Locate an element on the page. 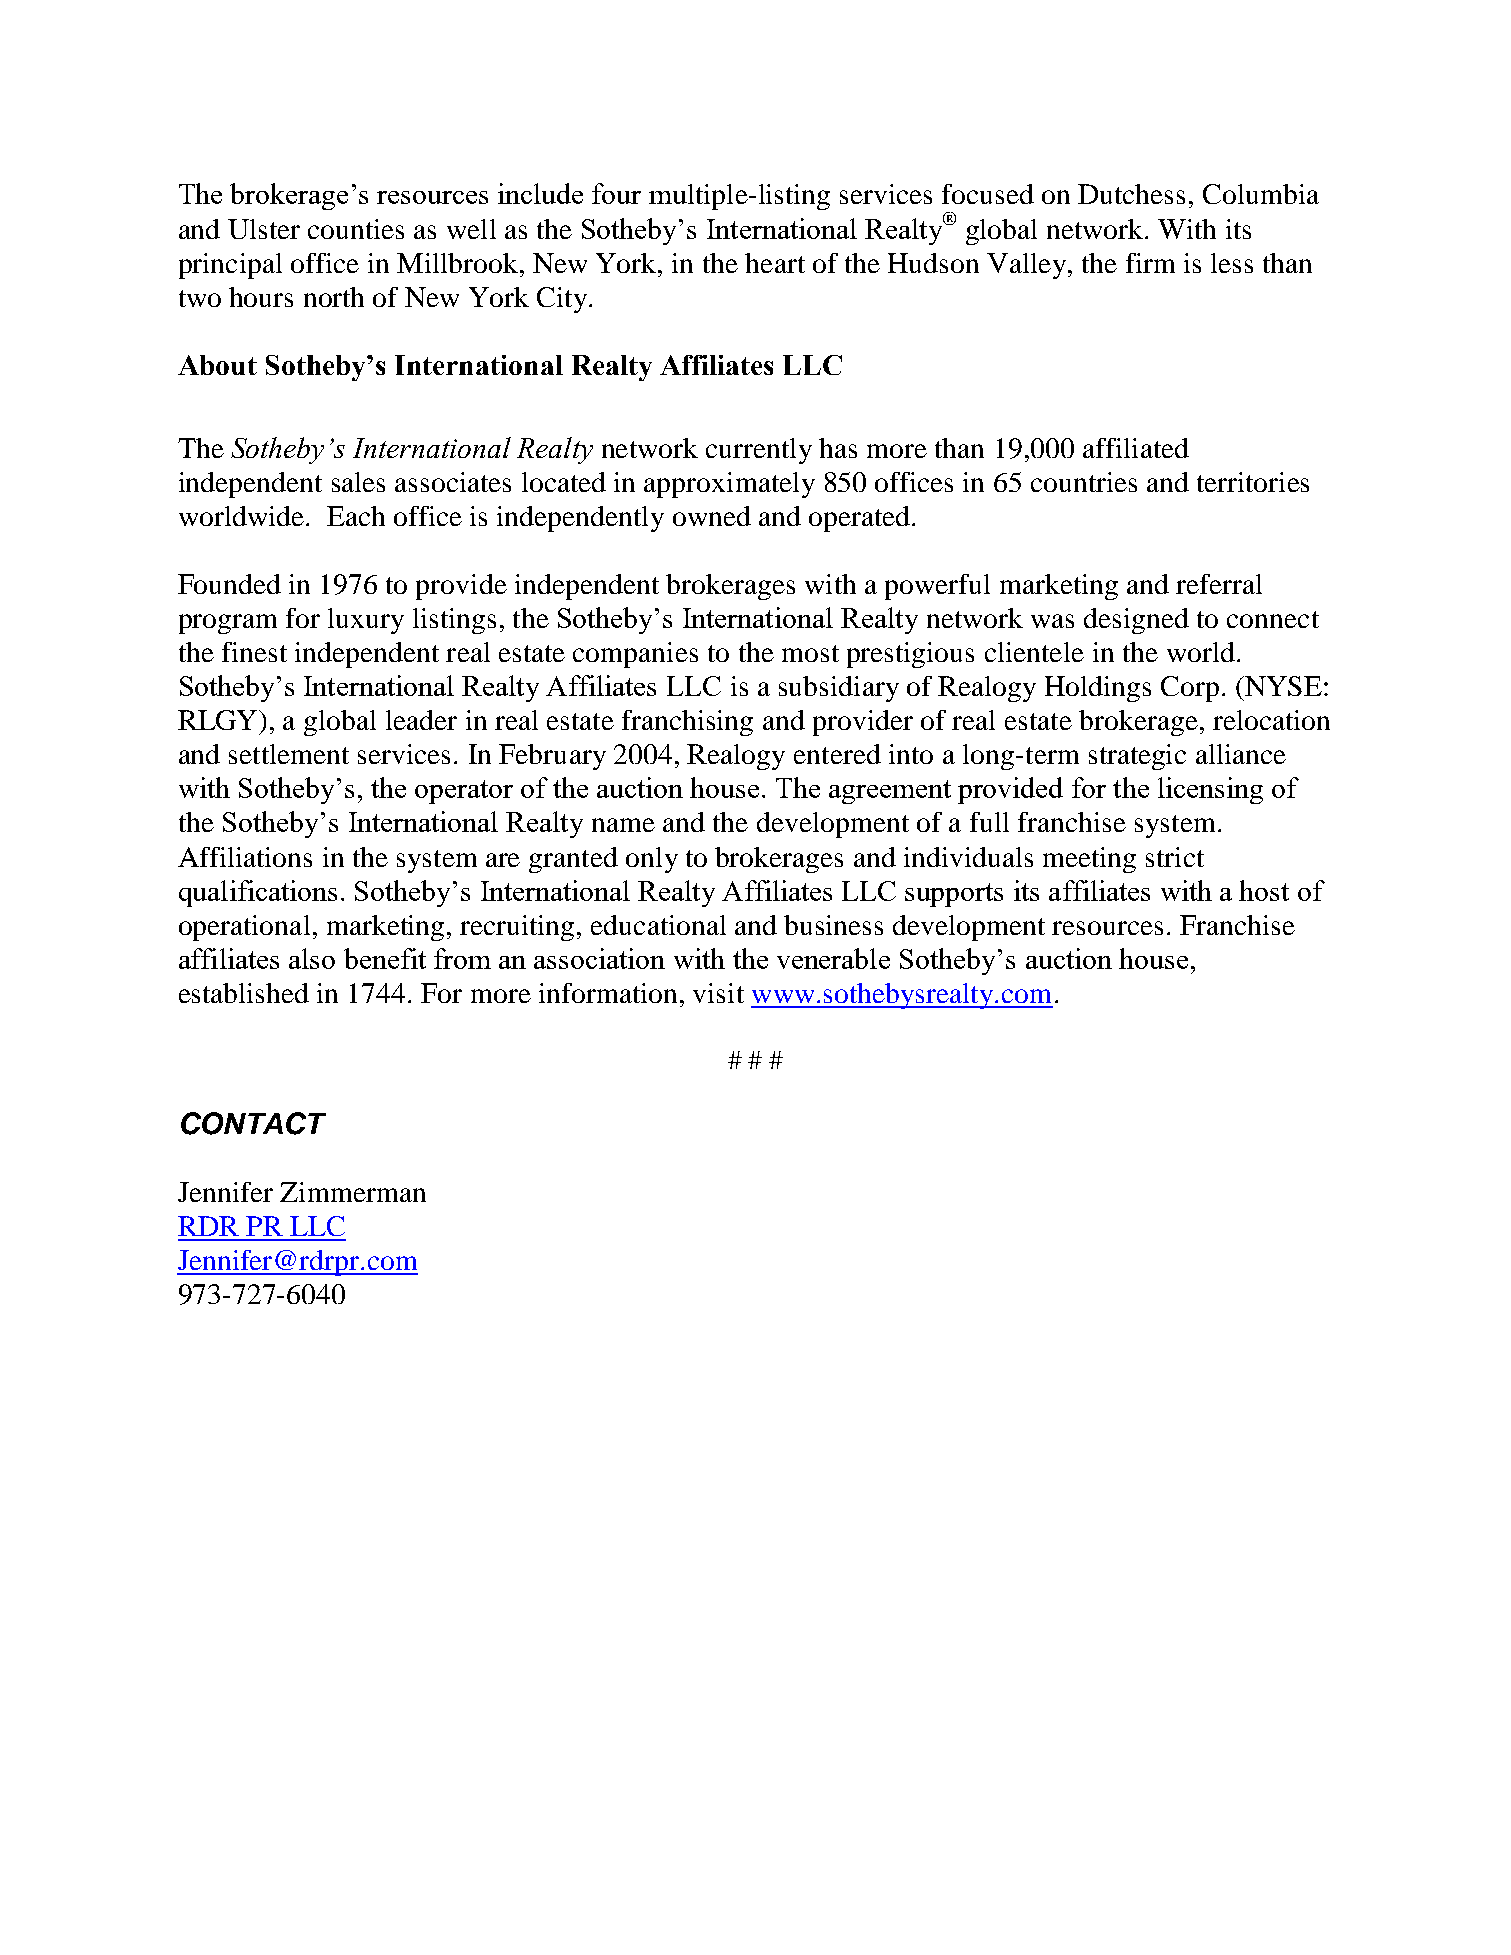 The height and width of the document is (1955, 1511). Zimmerman is located at coordinates (353, 1192).
